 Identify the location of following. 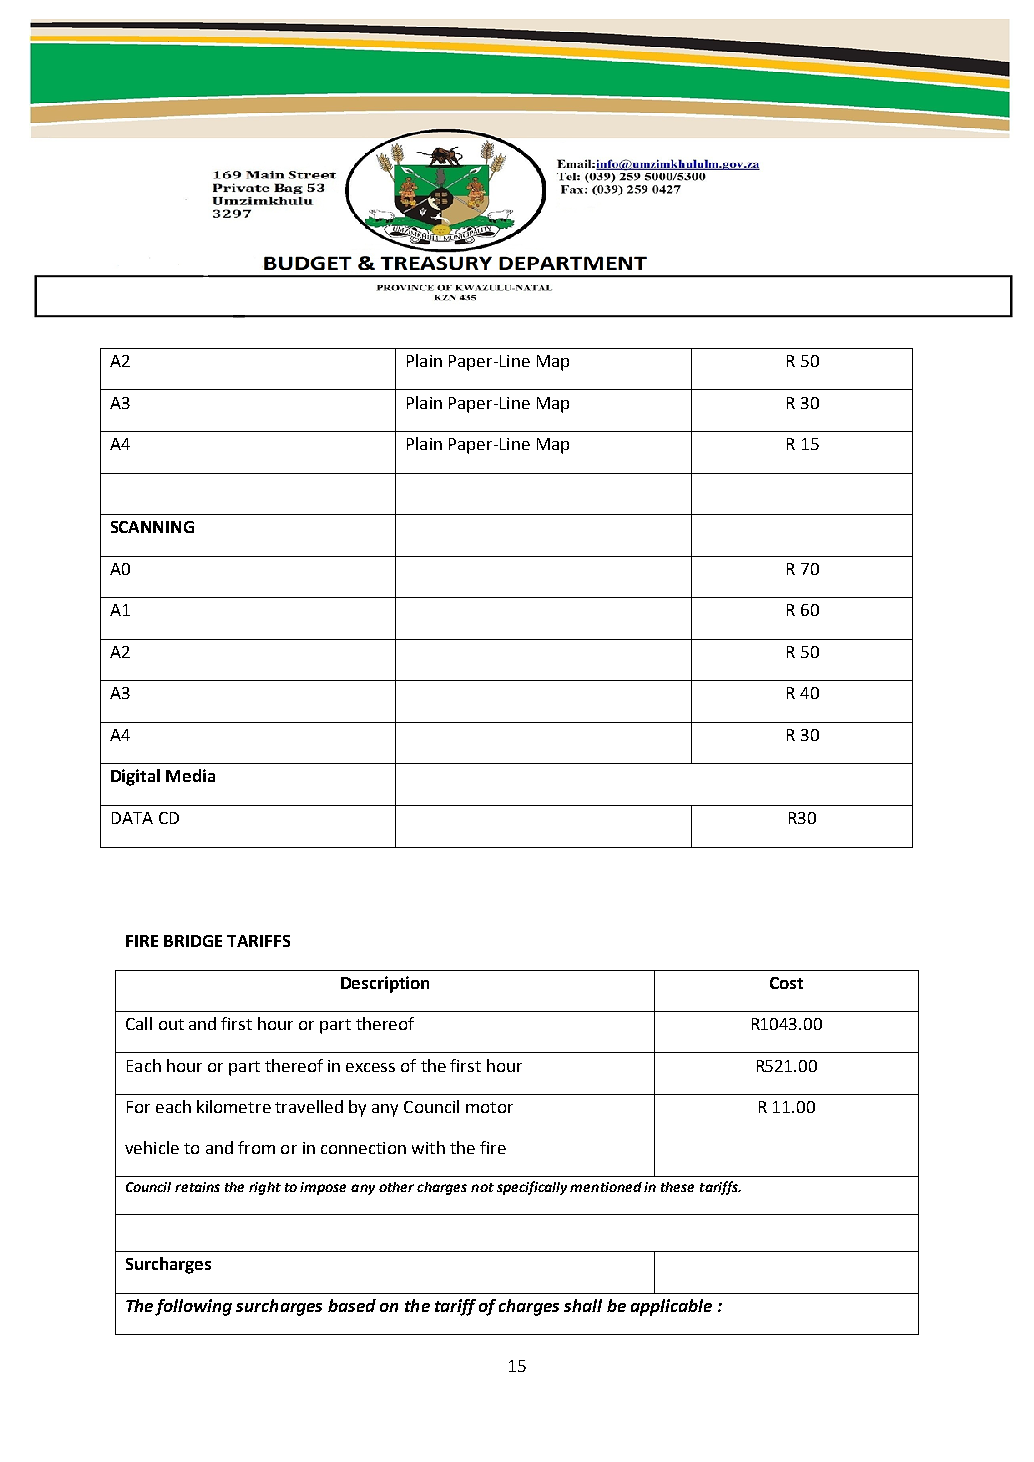
(193, 1307).
